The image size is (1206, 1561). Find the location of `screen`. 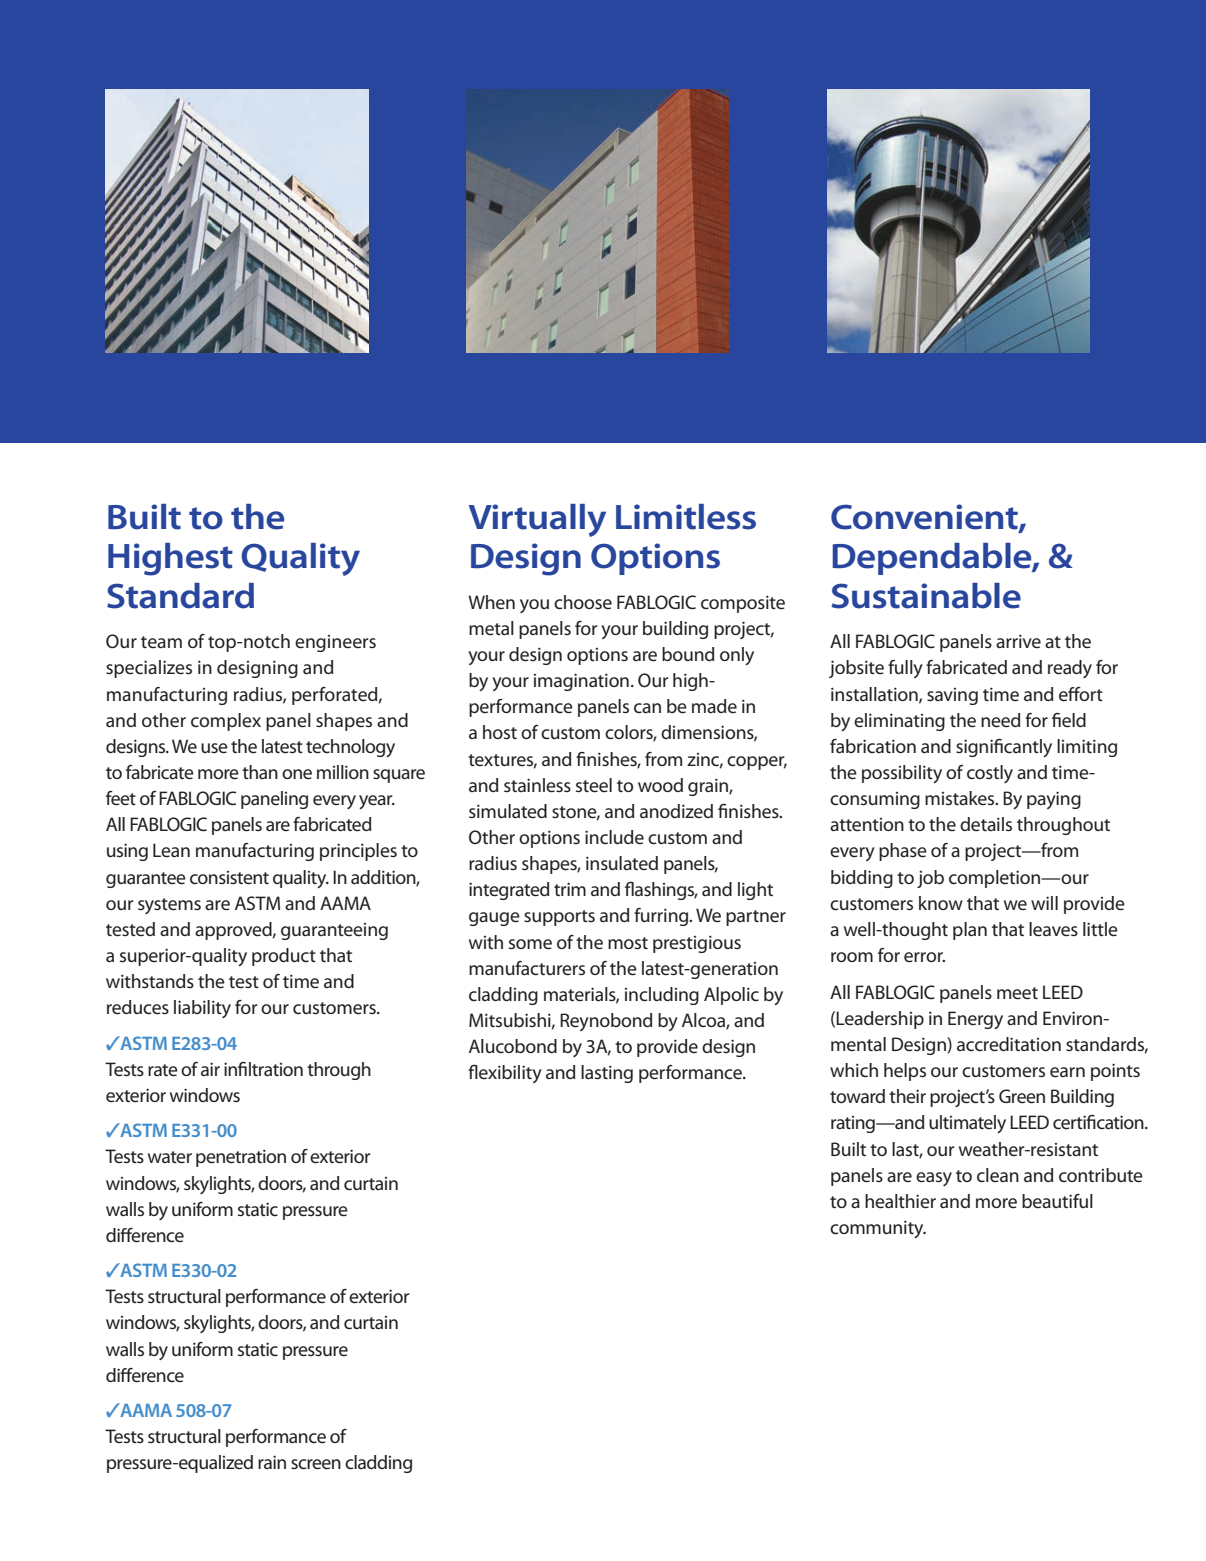

screen is located at coordinates (316, 1464).
